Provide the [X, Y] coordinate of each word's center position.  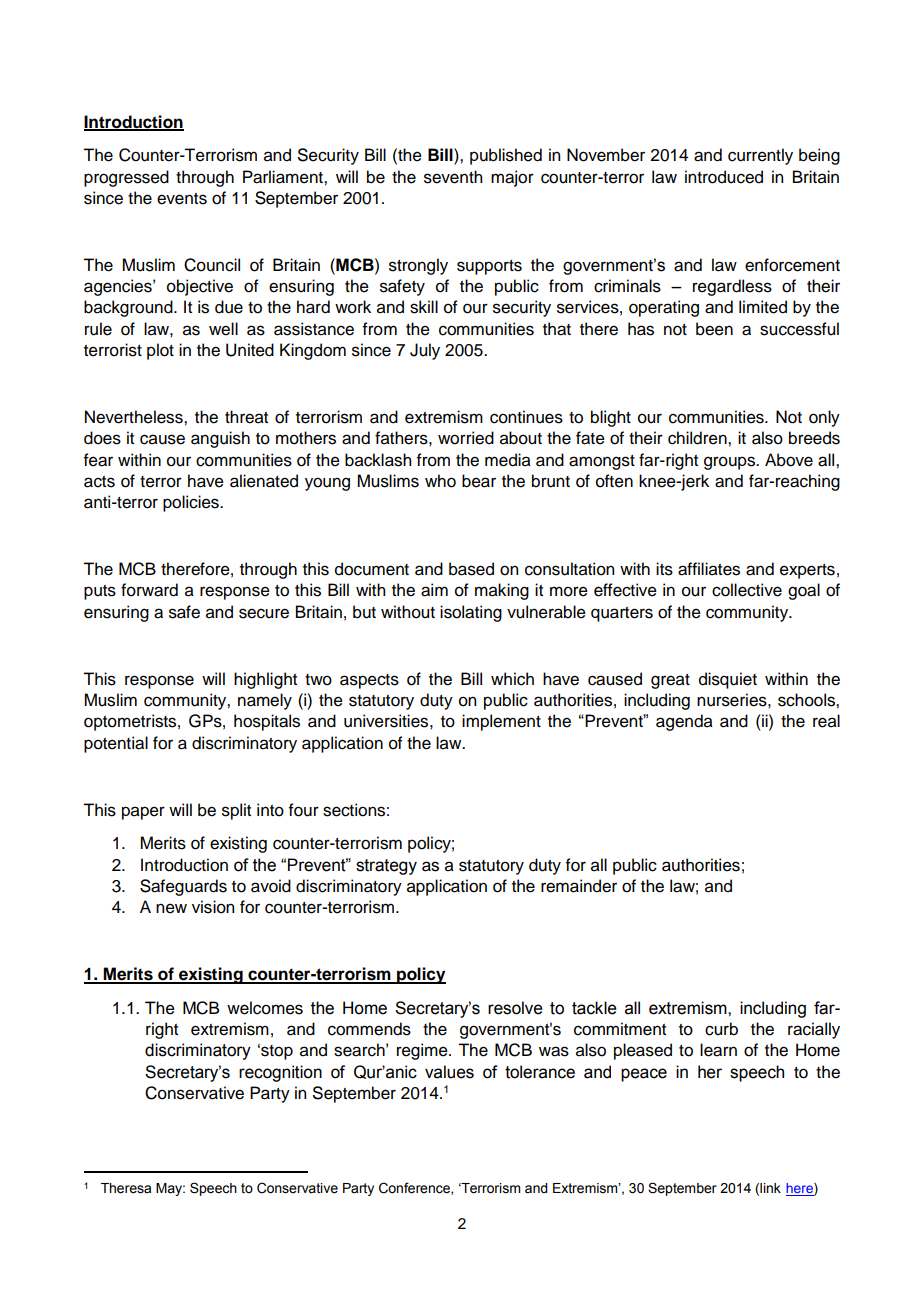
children [698, 438]
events [182, 199]
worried [466, 438]
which [512, 679]
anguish [220, 439]
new [171, 908]
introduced [724, 177]
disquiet [728, 680]
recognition [280, 1073]
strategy [386, 867]
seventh [453, 177]
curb [721, 1029]
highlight [265, 680]
